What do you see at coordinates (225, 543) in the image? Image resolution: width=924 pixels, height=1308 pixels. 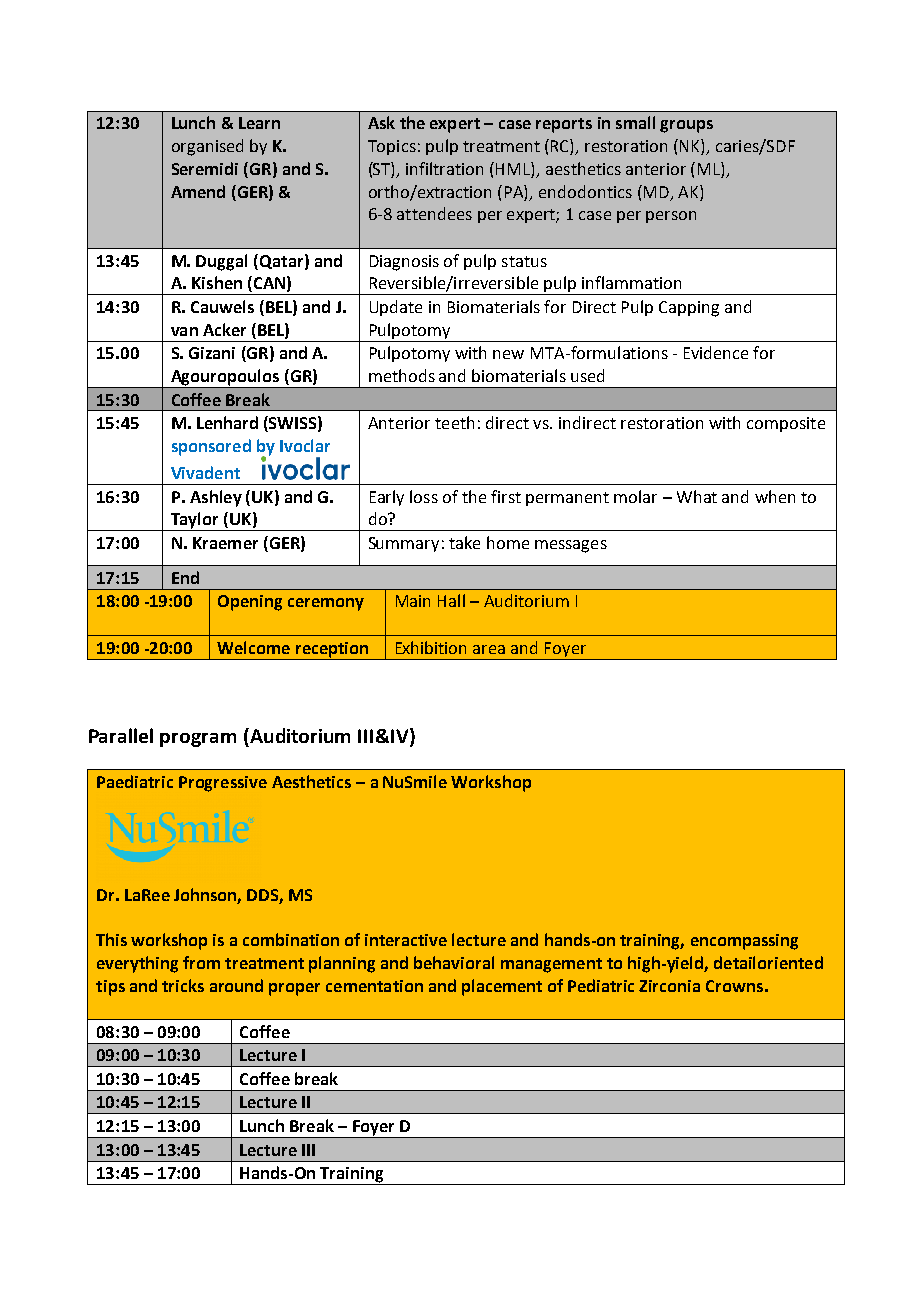 I see `Kraemer` at bounding box center [225, 543].
